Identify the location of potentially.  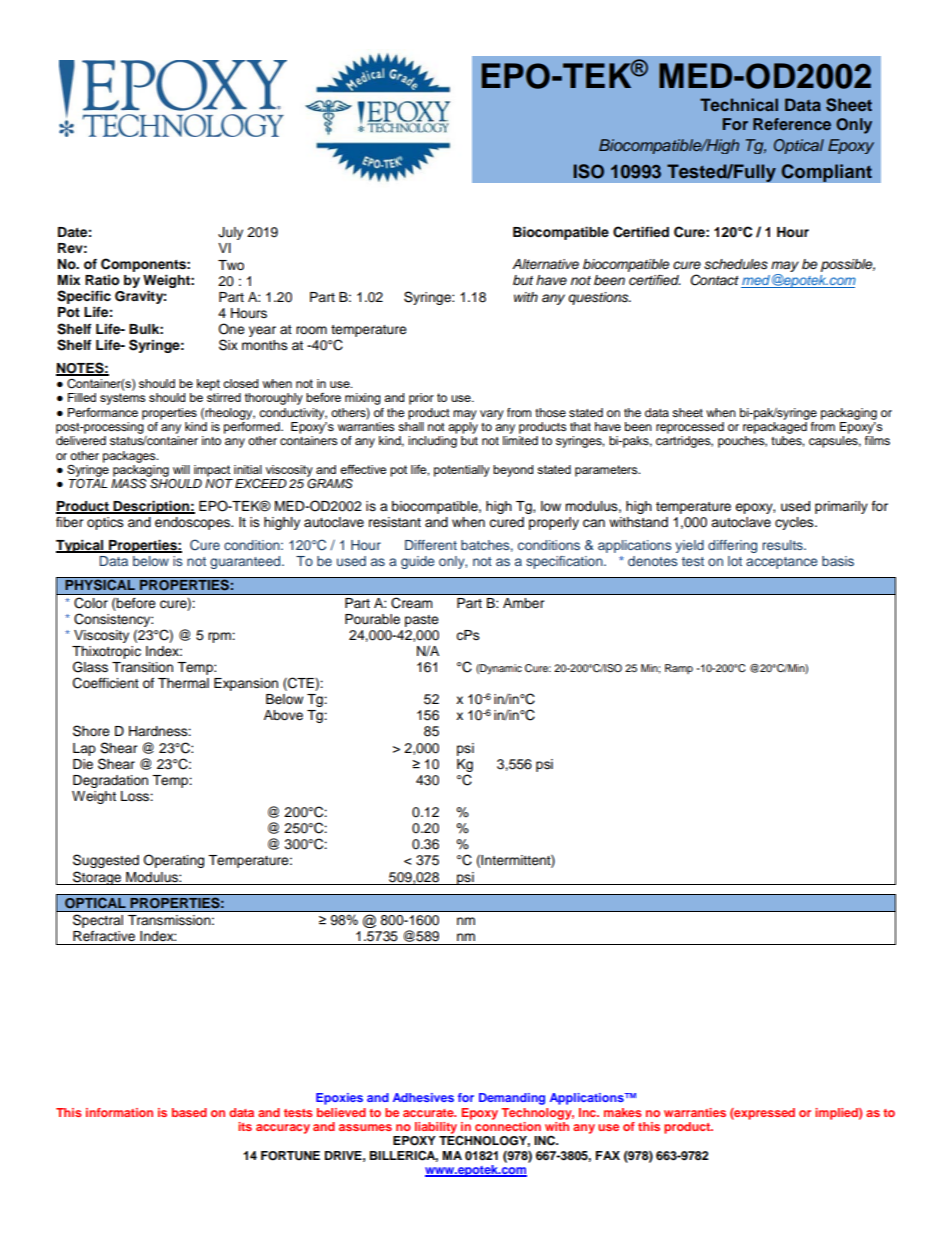
(462, 471).
